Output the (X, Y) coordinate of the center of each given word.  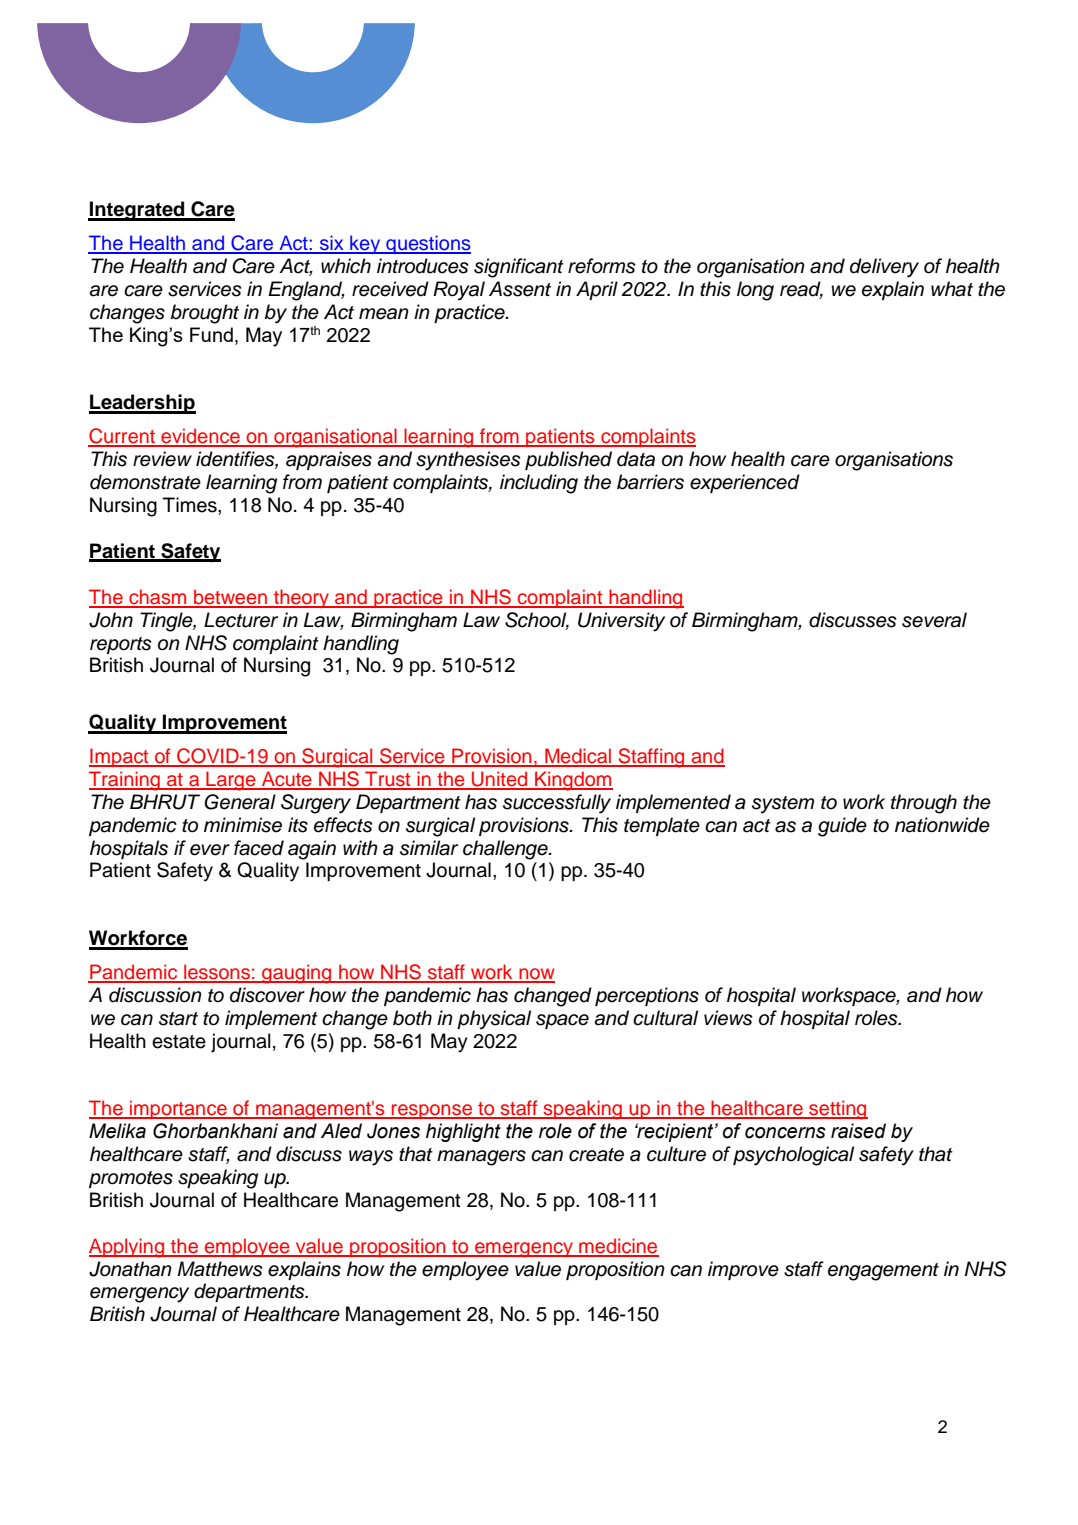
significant (519, 268)
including (539, 484)
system (783, 805)
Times (191, 505)
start (178, 1019)
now (536, 975)
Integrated (137, 211)
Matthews (219, 1269)
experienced (745, 483)
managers (481, 1158)
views (728, 1018)
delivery (884, 268)
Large (231, 781)
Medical (578, 757)
